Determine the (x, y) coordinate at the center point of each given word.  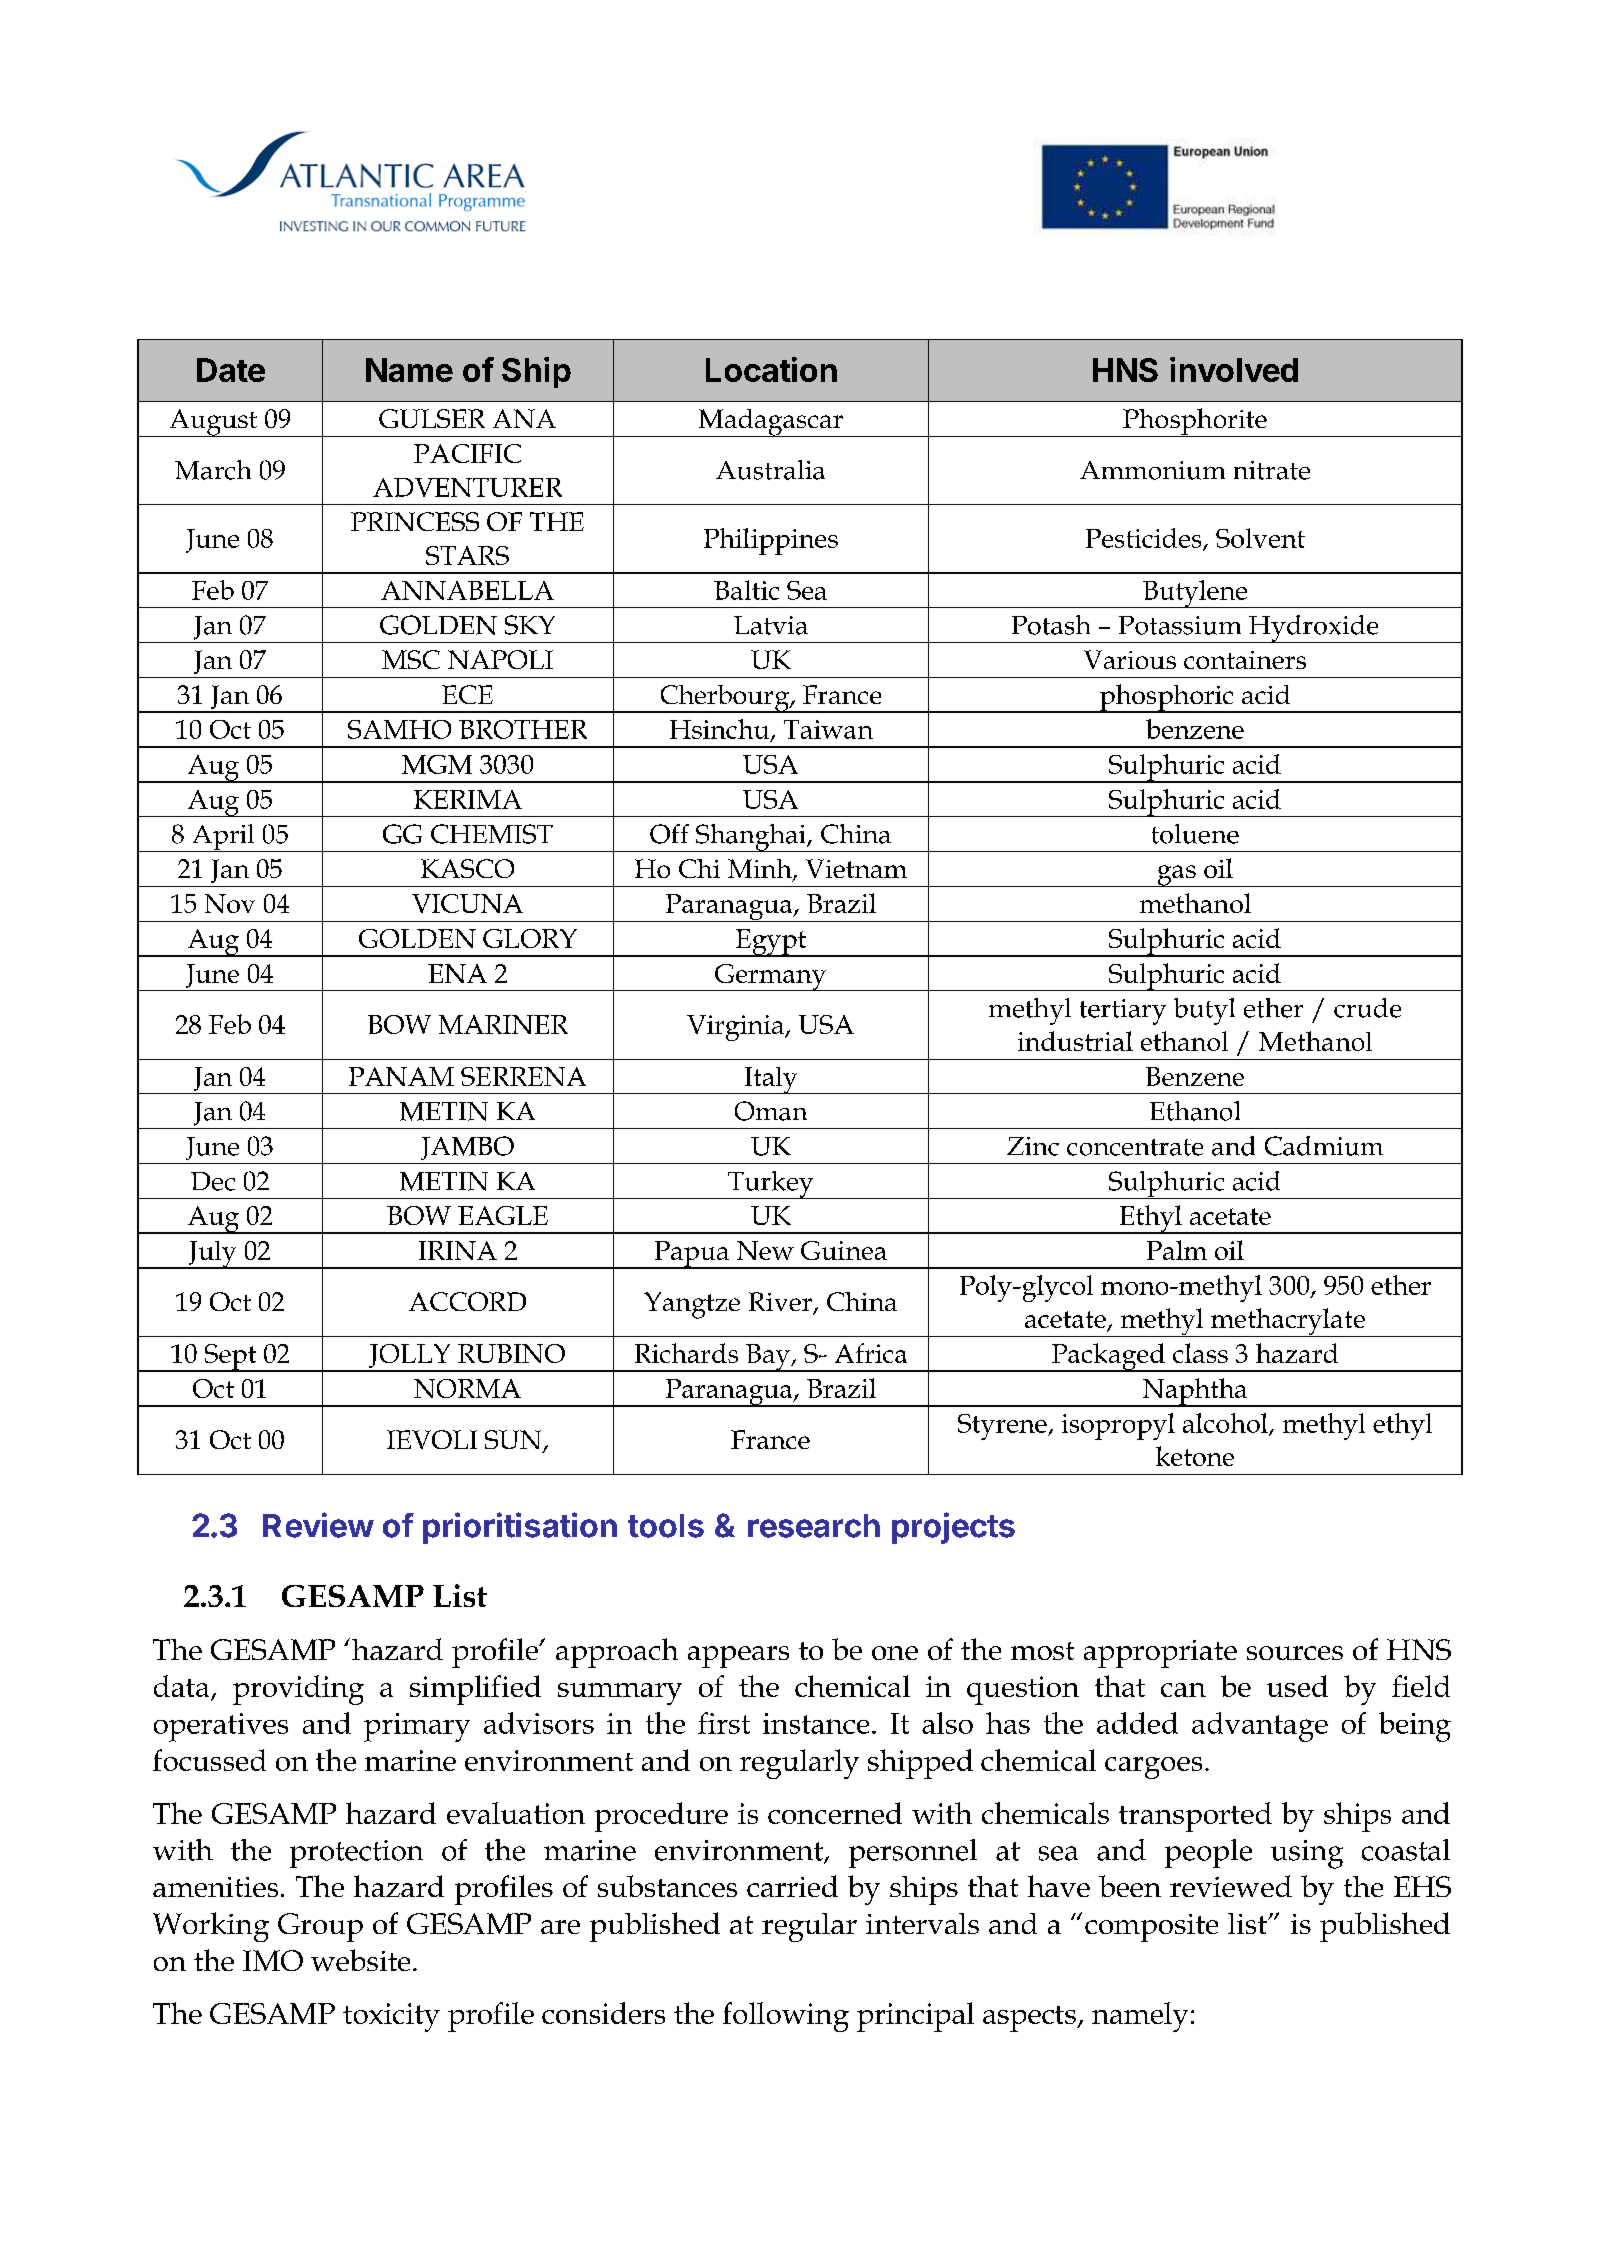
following (786, 2017)
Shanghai (751, 838)
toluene (1195, 834)
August (213, 423)
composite (1151, 1928)
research (814, 1526)
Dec (213, 1181)
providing (298, 1690)
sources (1295, 1653)
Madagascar (770, 423)
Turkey (771, 1185)
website (360, 1960)
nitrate (1272, 470)
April (223, 838)
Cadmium (1324, 1146)
